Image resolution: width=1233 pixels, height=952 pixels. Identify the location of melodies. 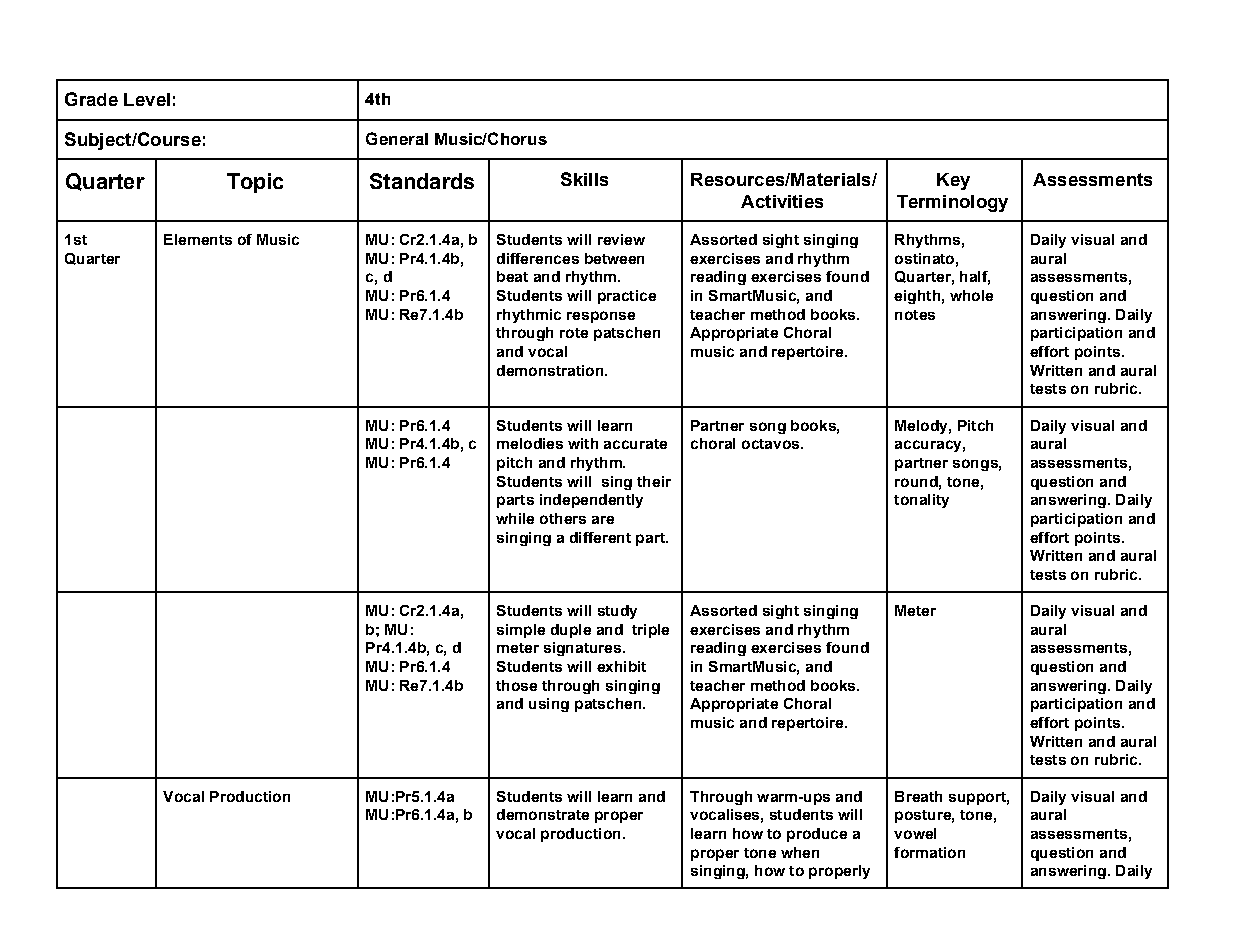
(530, 443).
